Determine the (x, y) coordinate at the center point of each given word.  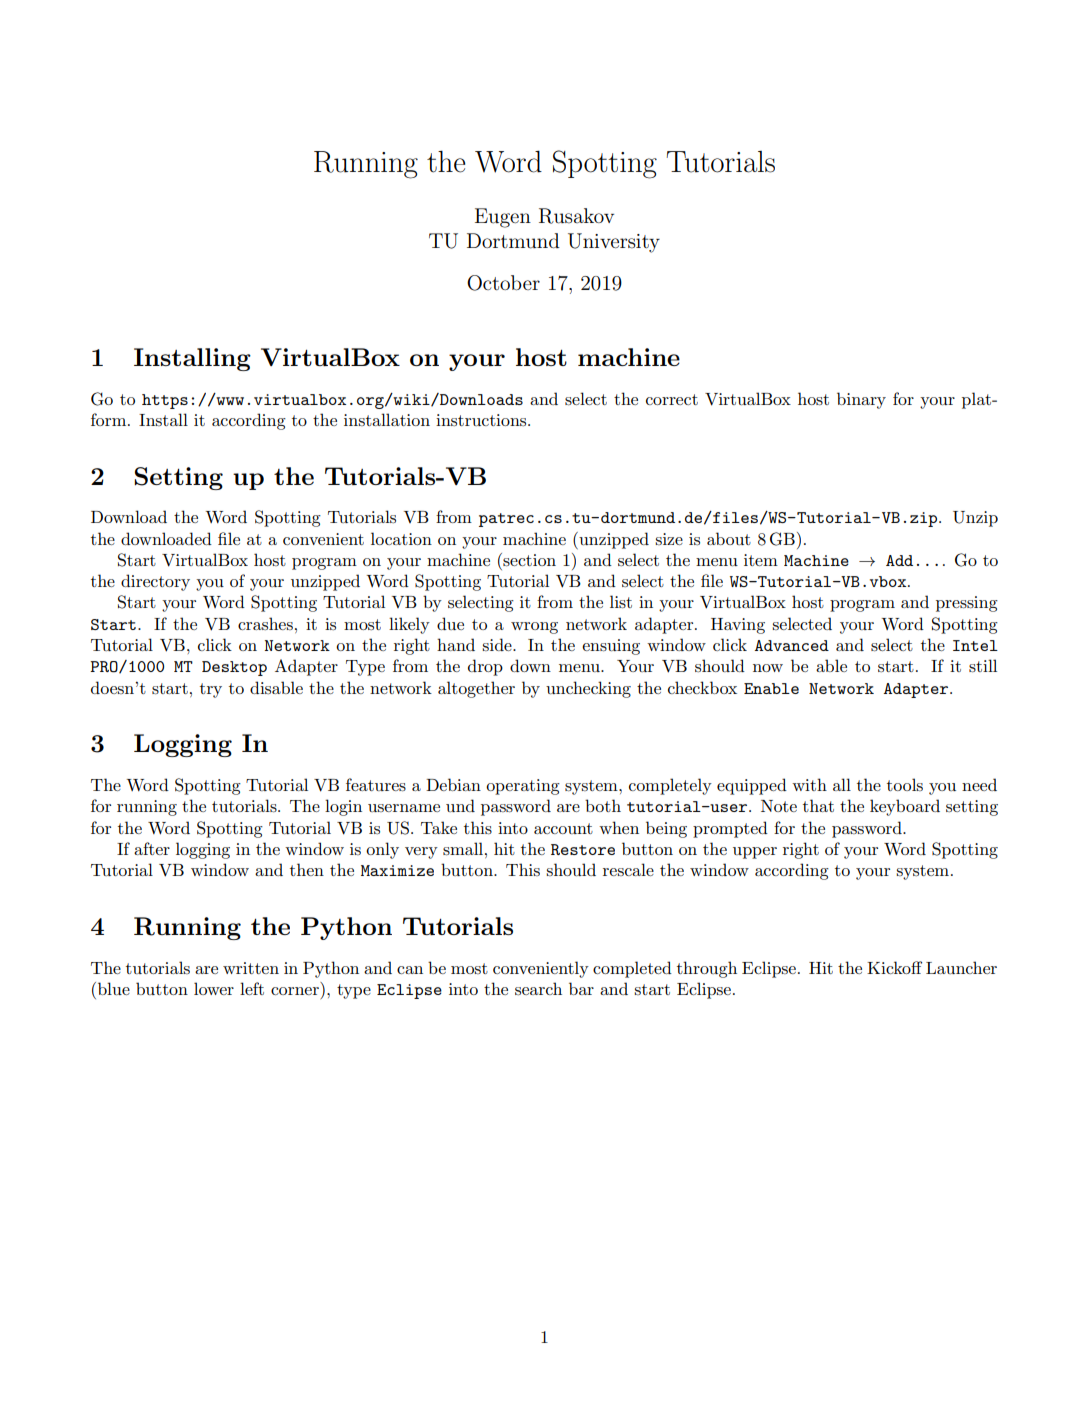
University (614, 243)
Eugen (503, 218)
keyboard (905, 807)
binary (861, 400)
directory (155, 582)
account (563, 828)
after (152, 848)
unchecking (588, 689)
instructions (482, 420)
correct (672, 399)
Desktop (234, 668)
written (251, 968)
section (528, 559)
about (729, 538)
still (983, 665)
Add (899, 560)
